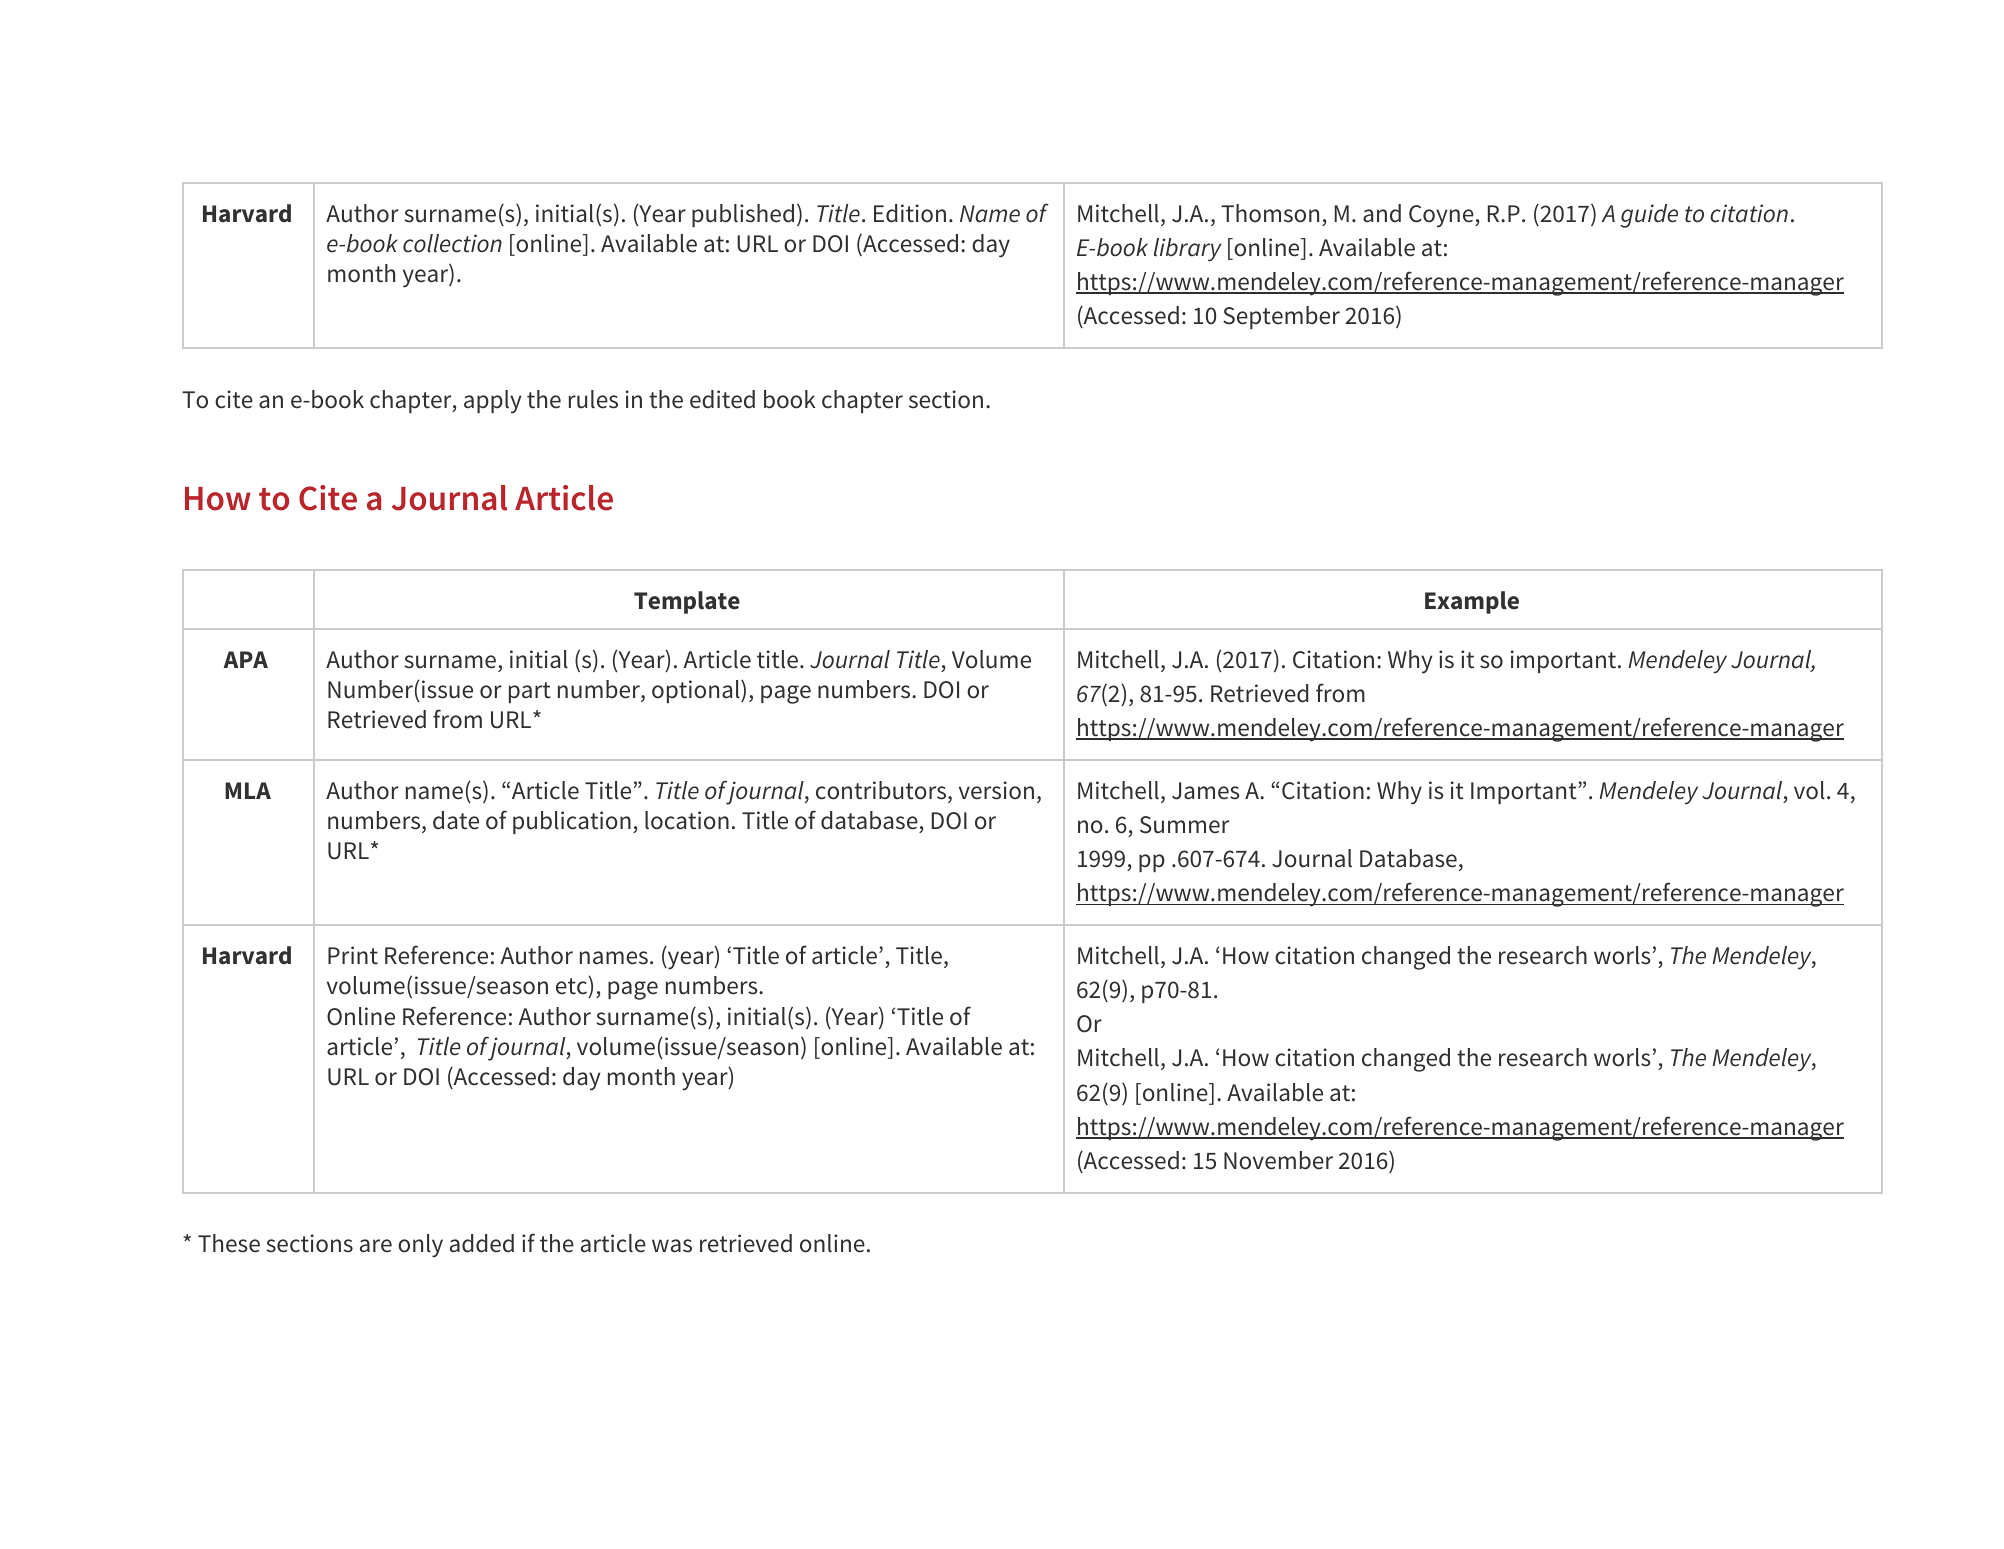 Image resolution: width=2004 pixels, height=1549 pixels. I want to click on Edition, so click(910, 213).
